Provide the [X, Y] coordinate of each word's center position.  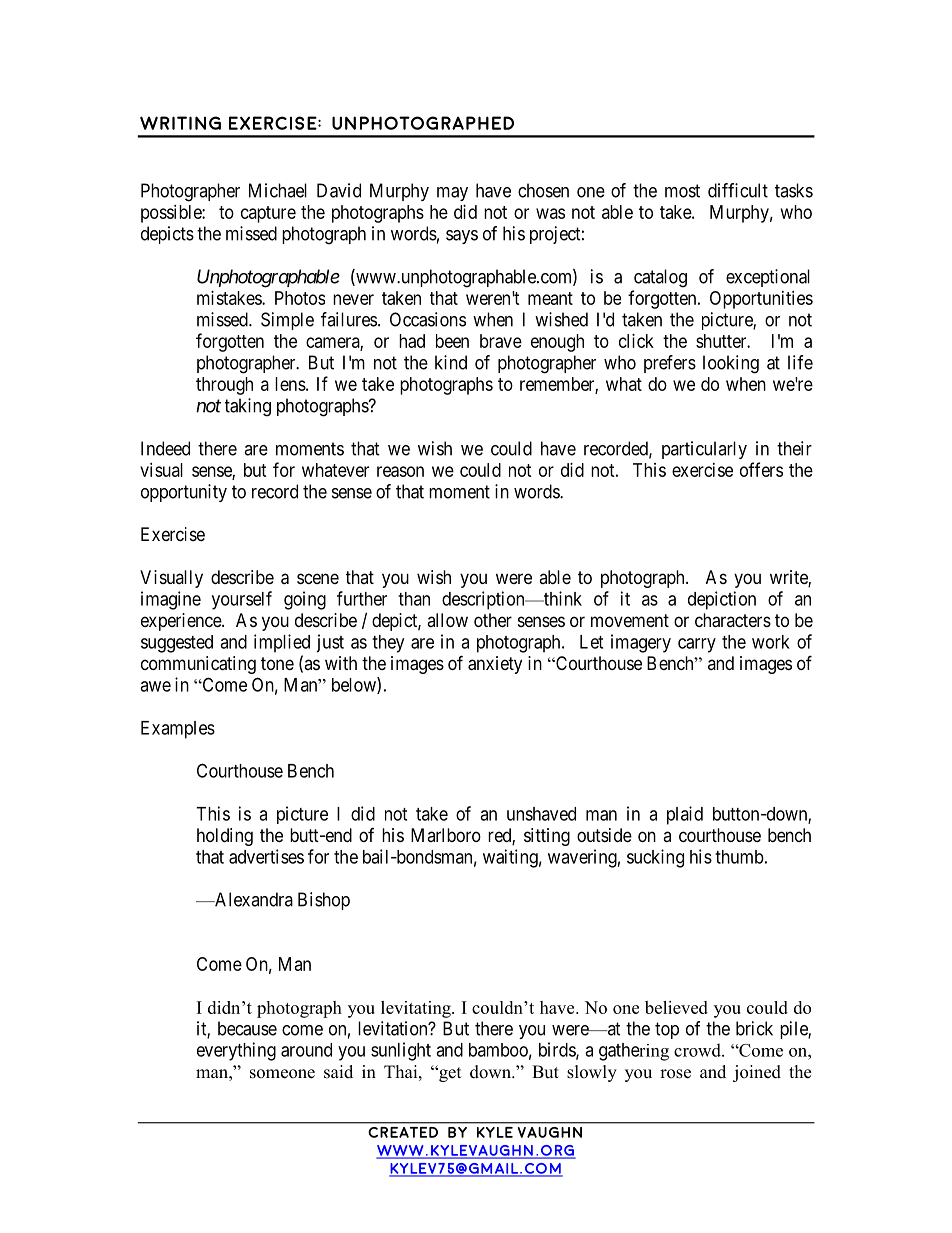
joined [757, 1073]
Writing [180, 123]
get [449, 1073]
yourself [242, 600]
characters [733, 620]
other [493, 620]
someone [282, 1074]
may [452, 194]
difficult [738, 190]
